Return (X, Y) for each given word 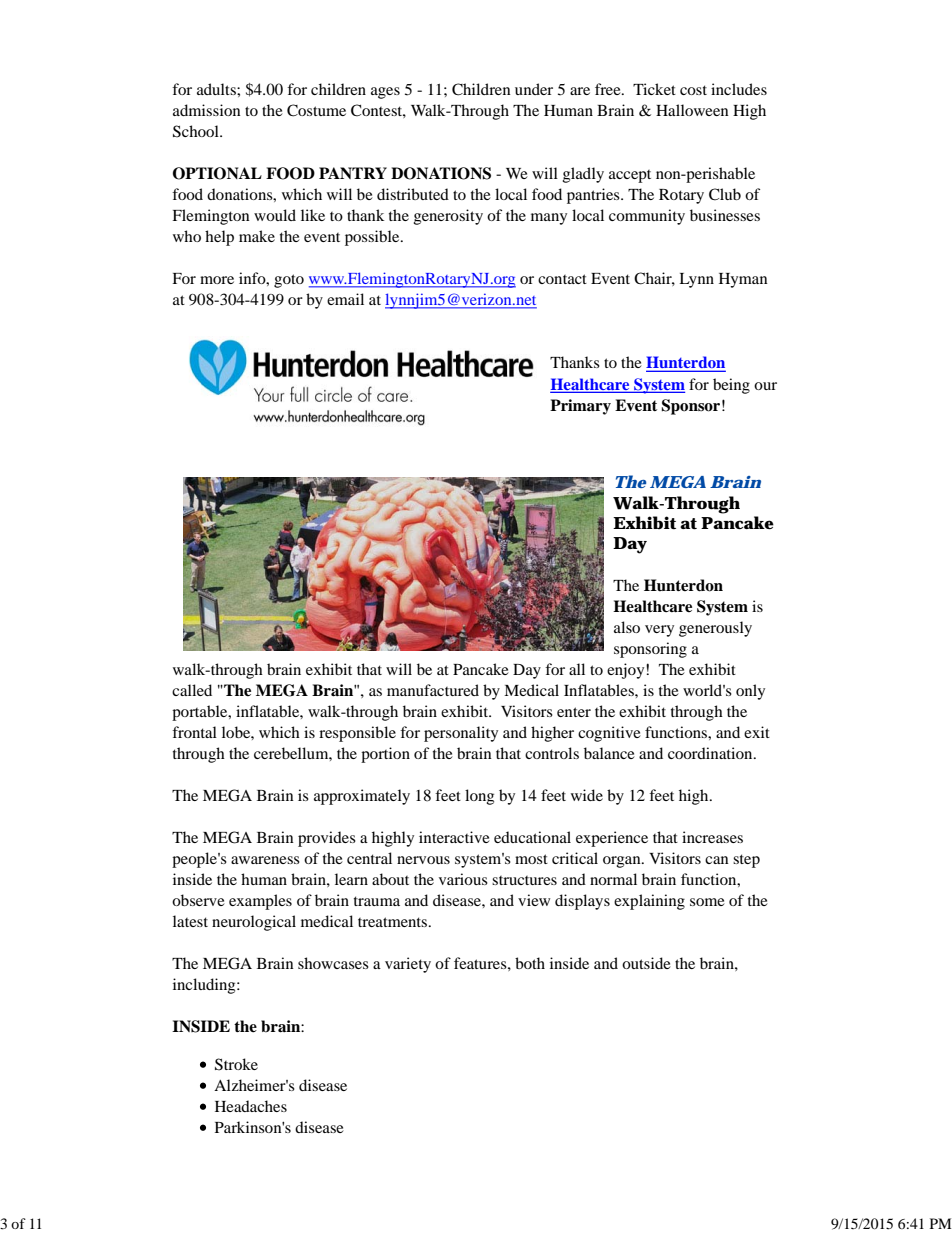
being (731, 386)
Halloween (692, 110)
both (530, 963)
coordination (711, 753)
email (345, 299)
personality (461, 734)
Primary (580, 407)
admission (207, 110)
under (534, 89)
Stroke (236, 1064)
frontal (194, 732)
